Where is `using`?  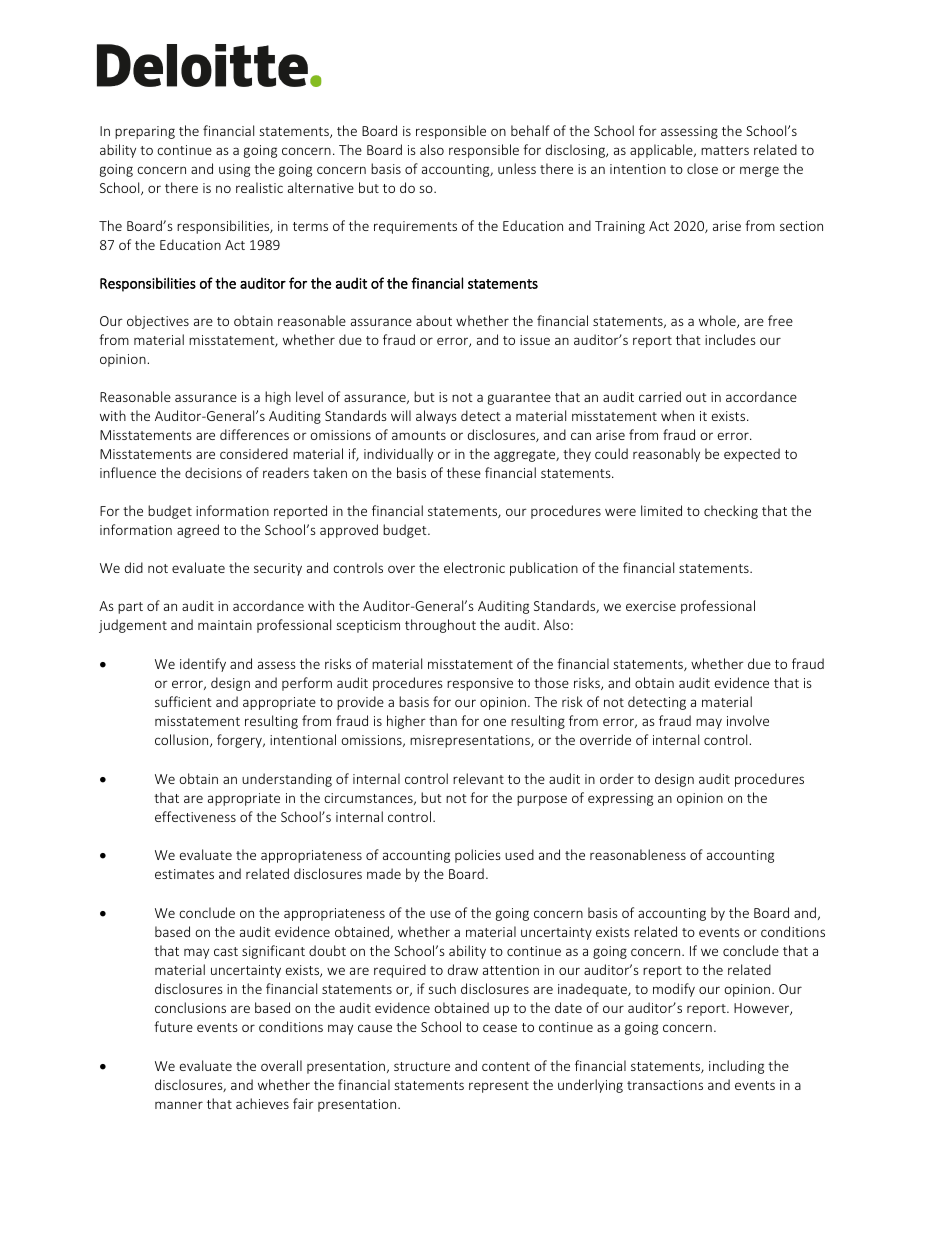
using is located at coordinates (234, 170).
